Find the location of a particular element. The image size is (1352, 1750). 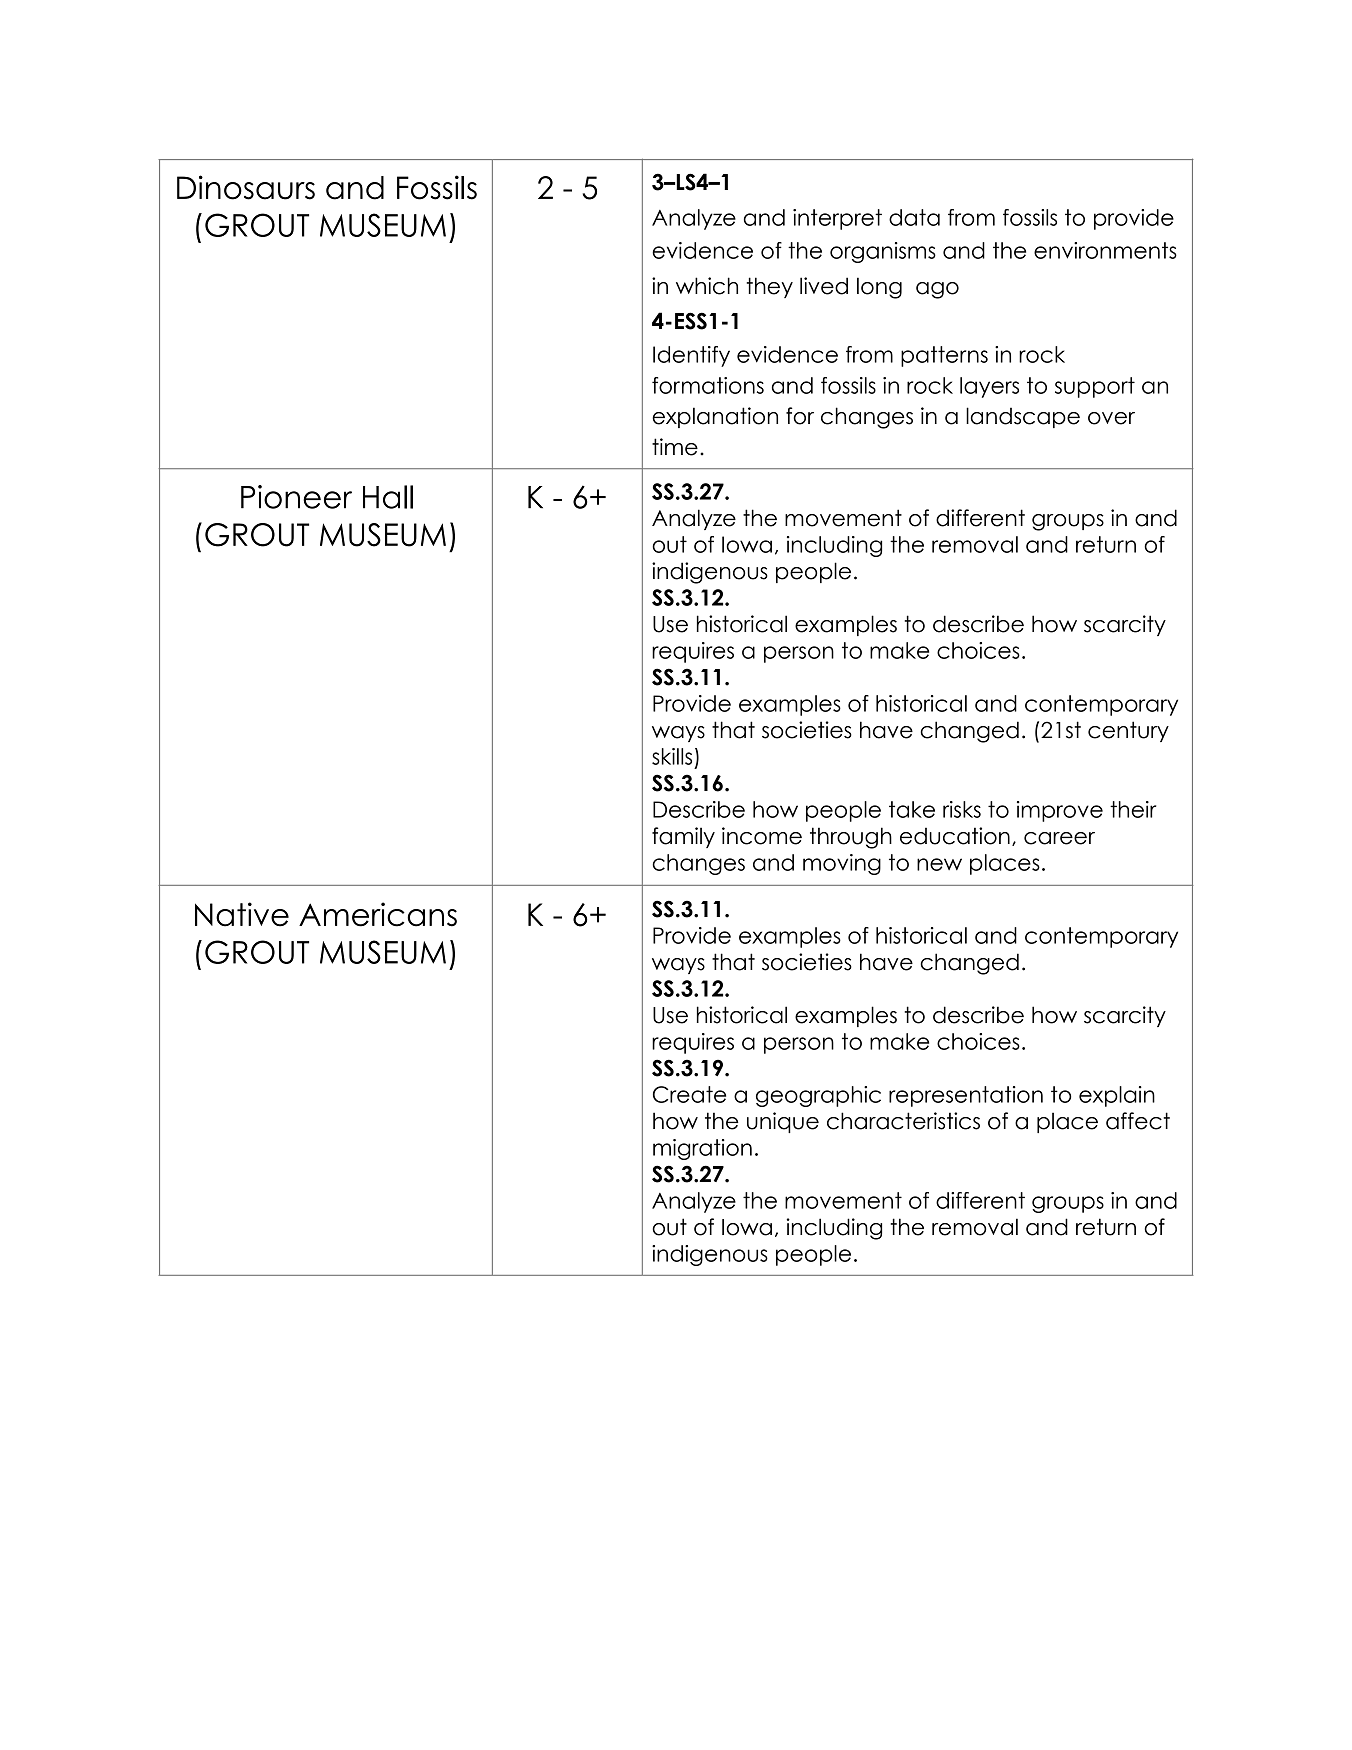

time is located at coordinates (675, 447).
